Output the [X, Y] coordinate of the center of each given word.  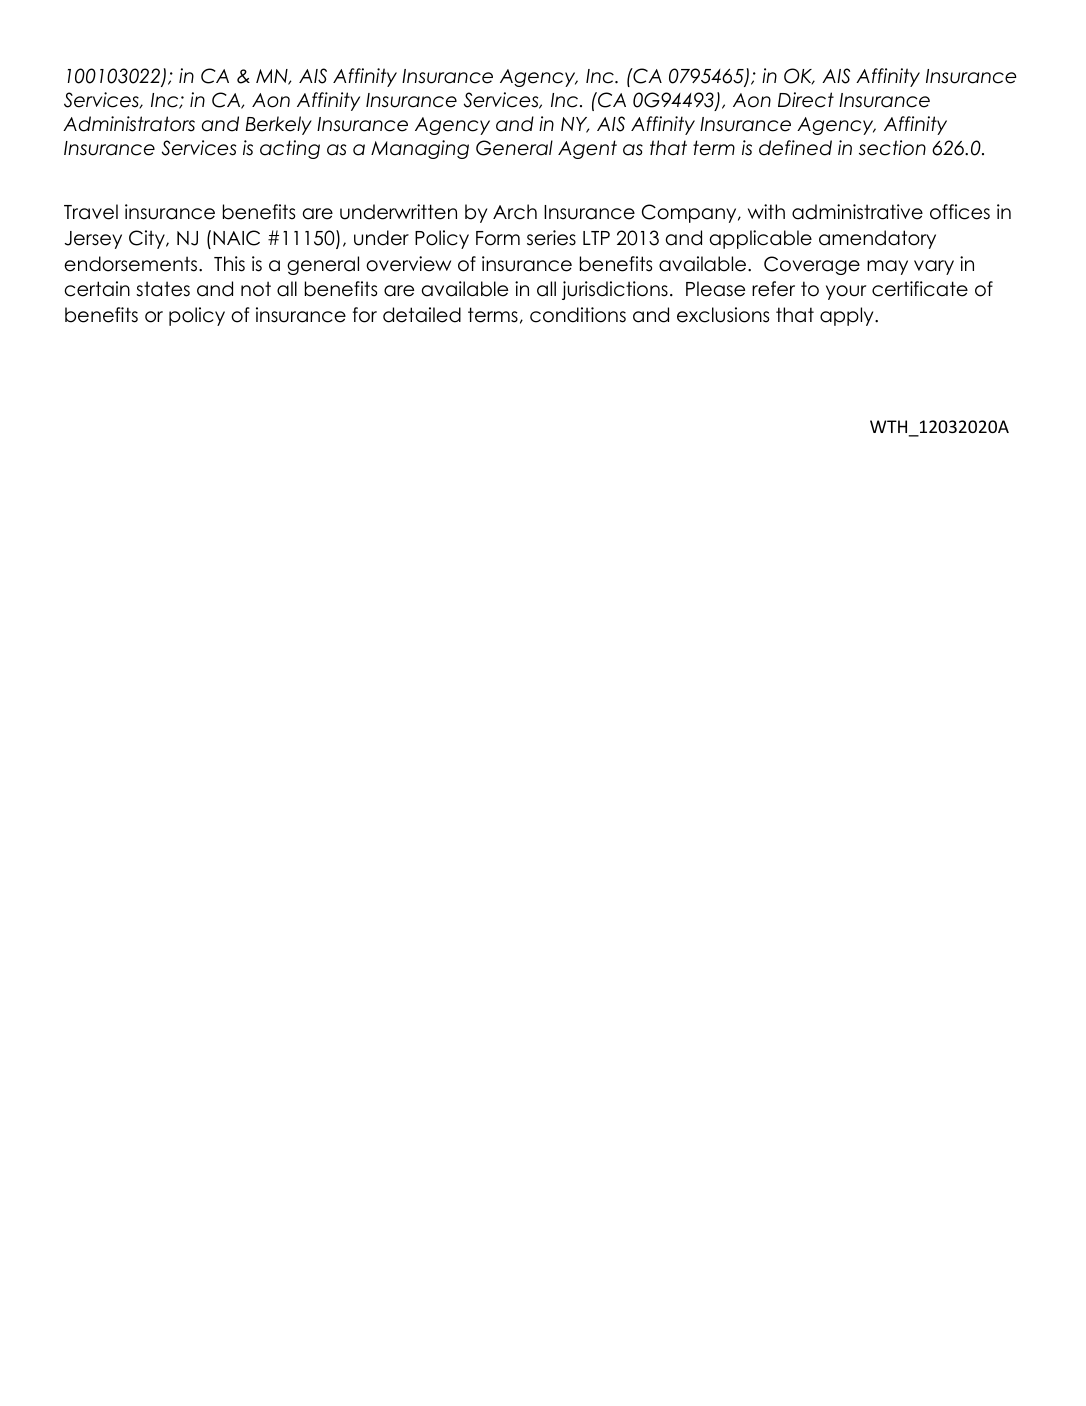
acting [290, 149]
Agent [587, 149]
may [887, 267]
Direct [806, 100]
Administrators [129, 124]
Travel [91, 212]
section [892, 148]
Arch [515, 212]
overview [408, 264]
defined [795, 148]
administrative [857, 212]
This [229, 264]
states [163, 289]
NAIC [236, 238]
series [551, 238]
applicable [761, 239]
